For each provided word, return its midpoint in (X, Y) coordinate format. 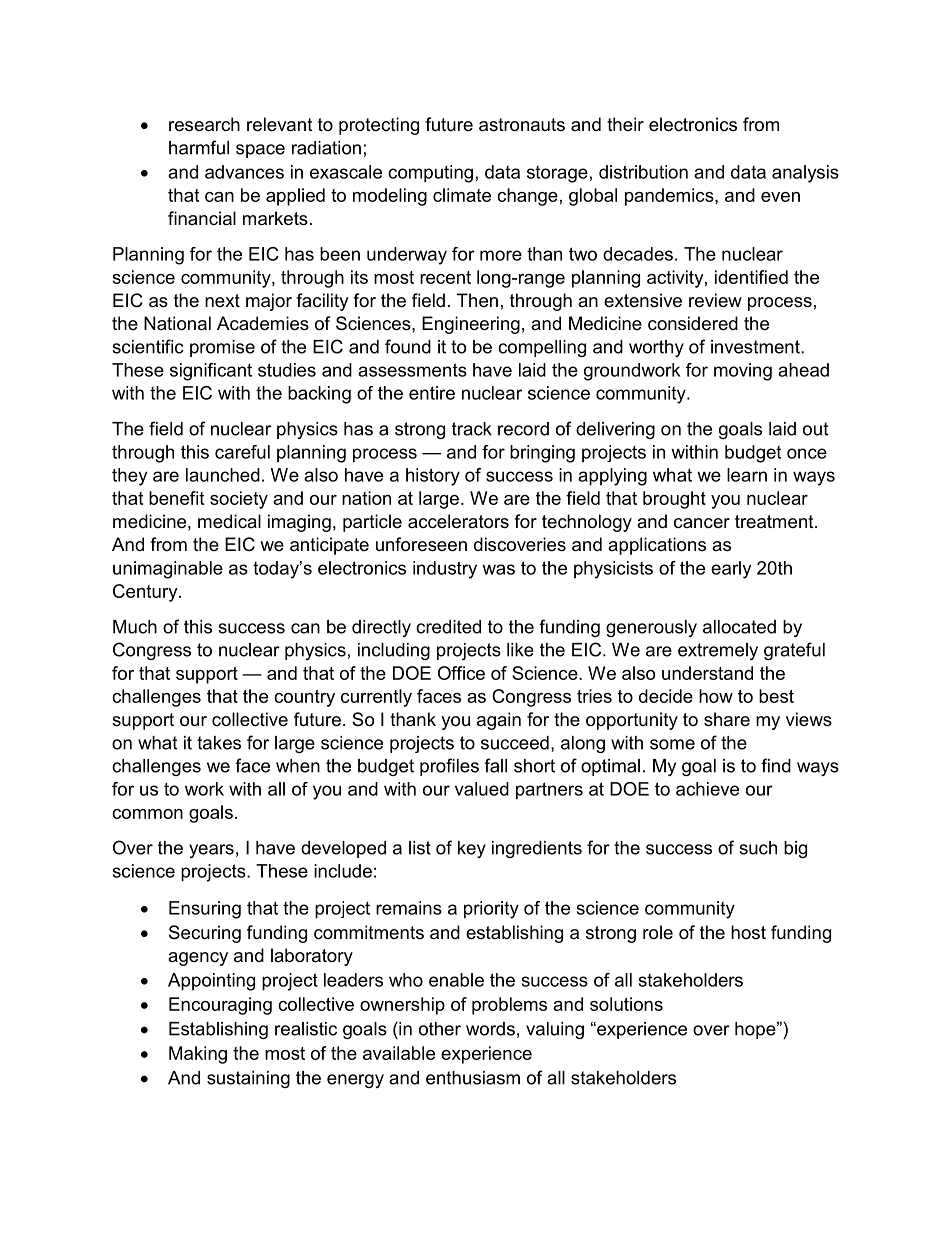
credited (448, 627)
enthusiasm (473, 1078)
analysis (805, 174)
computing (430, 174)
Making (198, 1055)
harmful (199, 147)
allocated (739, 627)
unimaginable (168, 570)
